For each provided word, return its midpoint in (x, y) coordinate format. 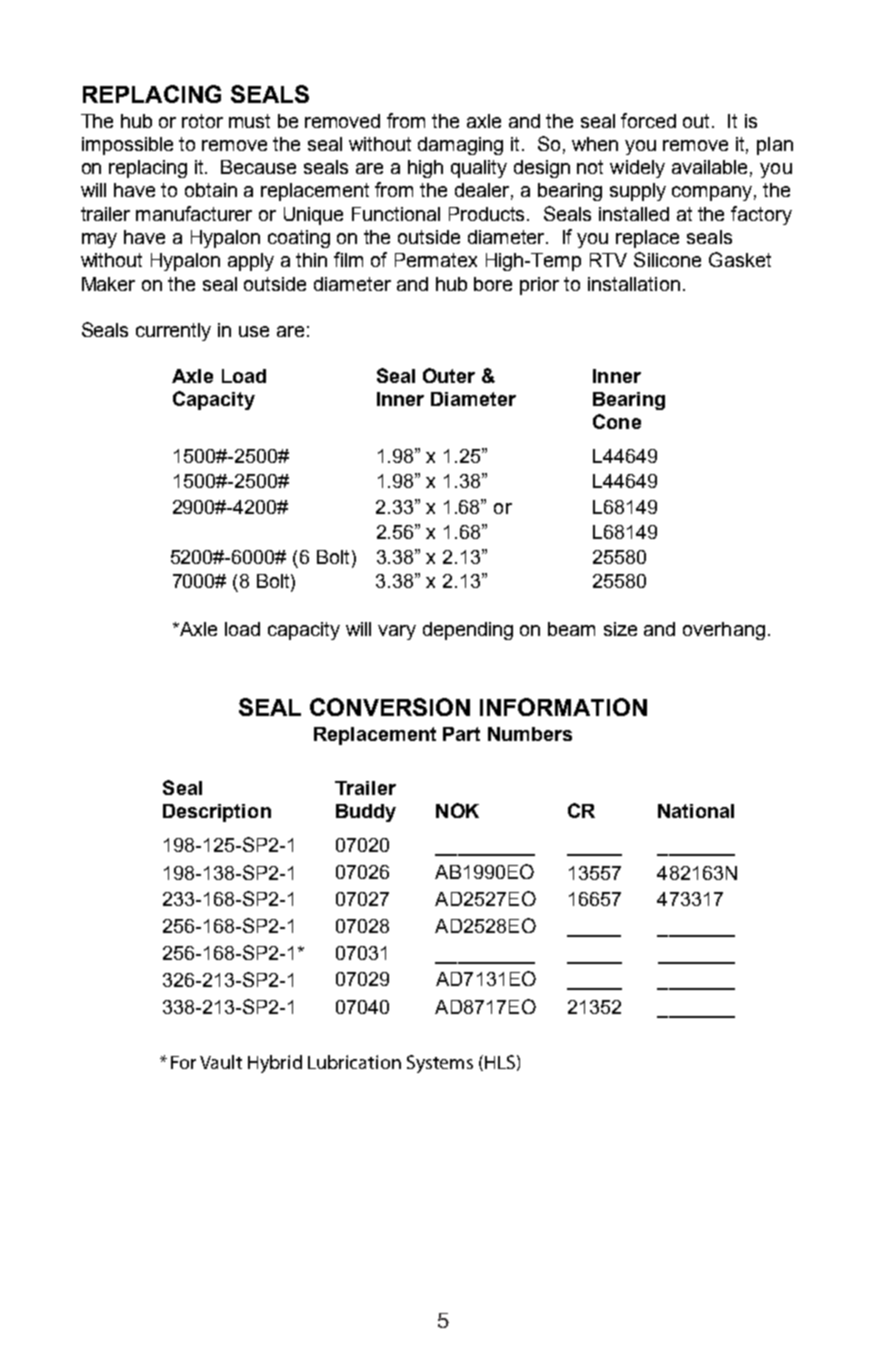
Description (217, 813)
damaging (460, 146)
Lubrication (354, 1062)
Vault (221, 1062)
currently (173, 332)
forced (648, 120)
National (696, 811)
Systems (440, 1064)
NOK (457, 810)
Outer (449, 375)
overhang (724, 631)
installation (634, 284)
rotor (202, 121)
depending (468, 631)
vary (397, 632)
